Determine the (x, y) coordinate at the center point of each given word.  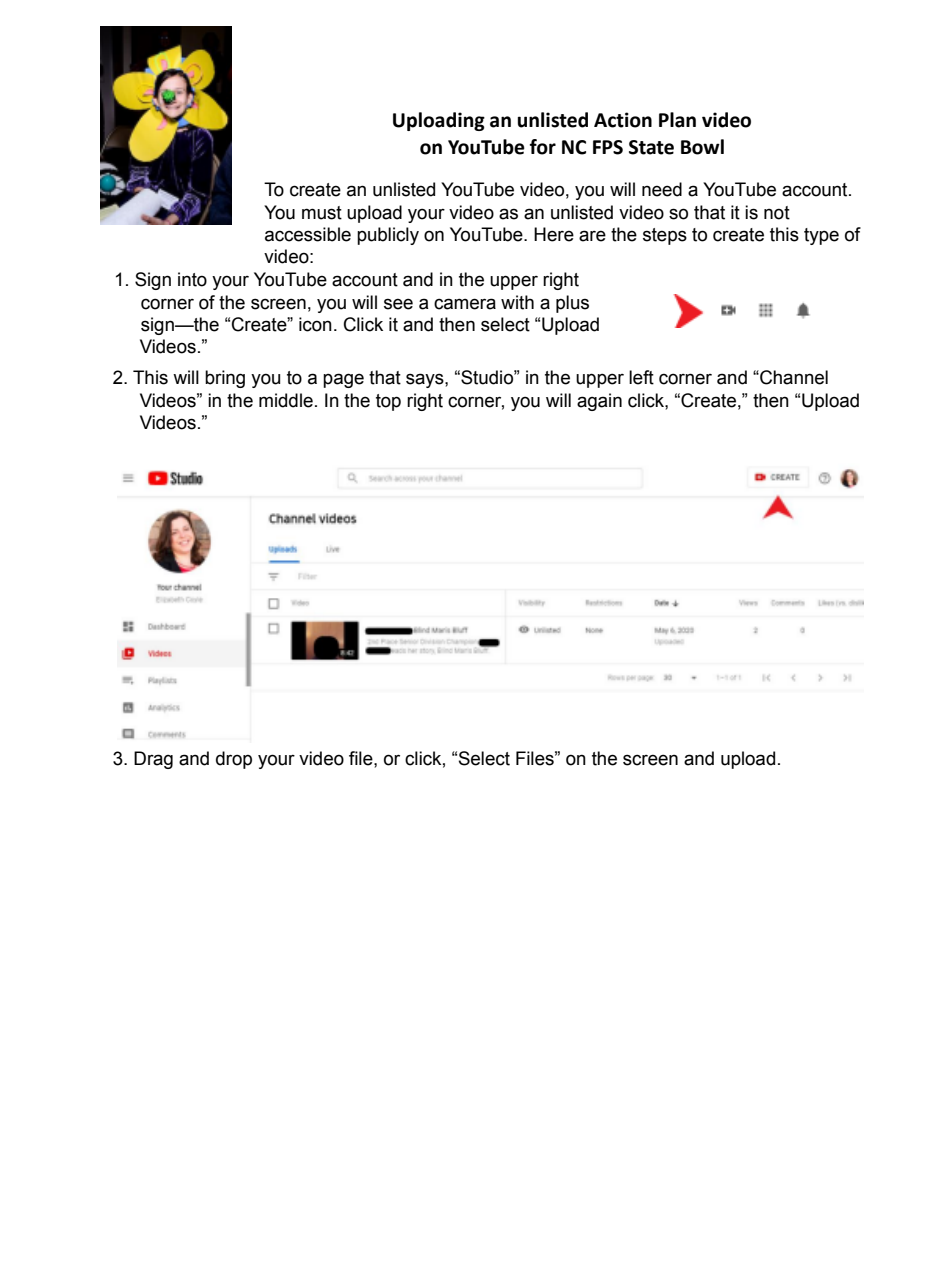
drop (234, 760)
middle (286, 400)
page (343, 380)
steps (665, 236)
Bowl (702, 147)
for (543, 147)
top (388, 402)
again (599, 402)
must (322, 213)
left (641, 377)
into (192, 279)
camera (465, 304)
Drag (153, 760)
